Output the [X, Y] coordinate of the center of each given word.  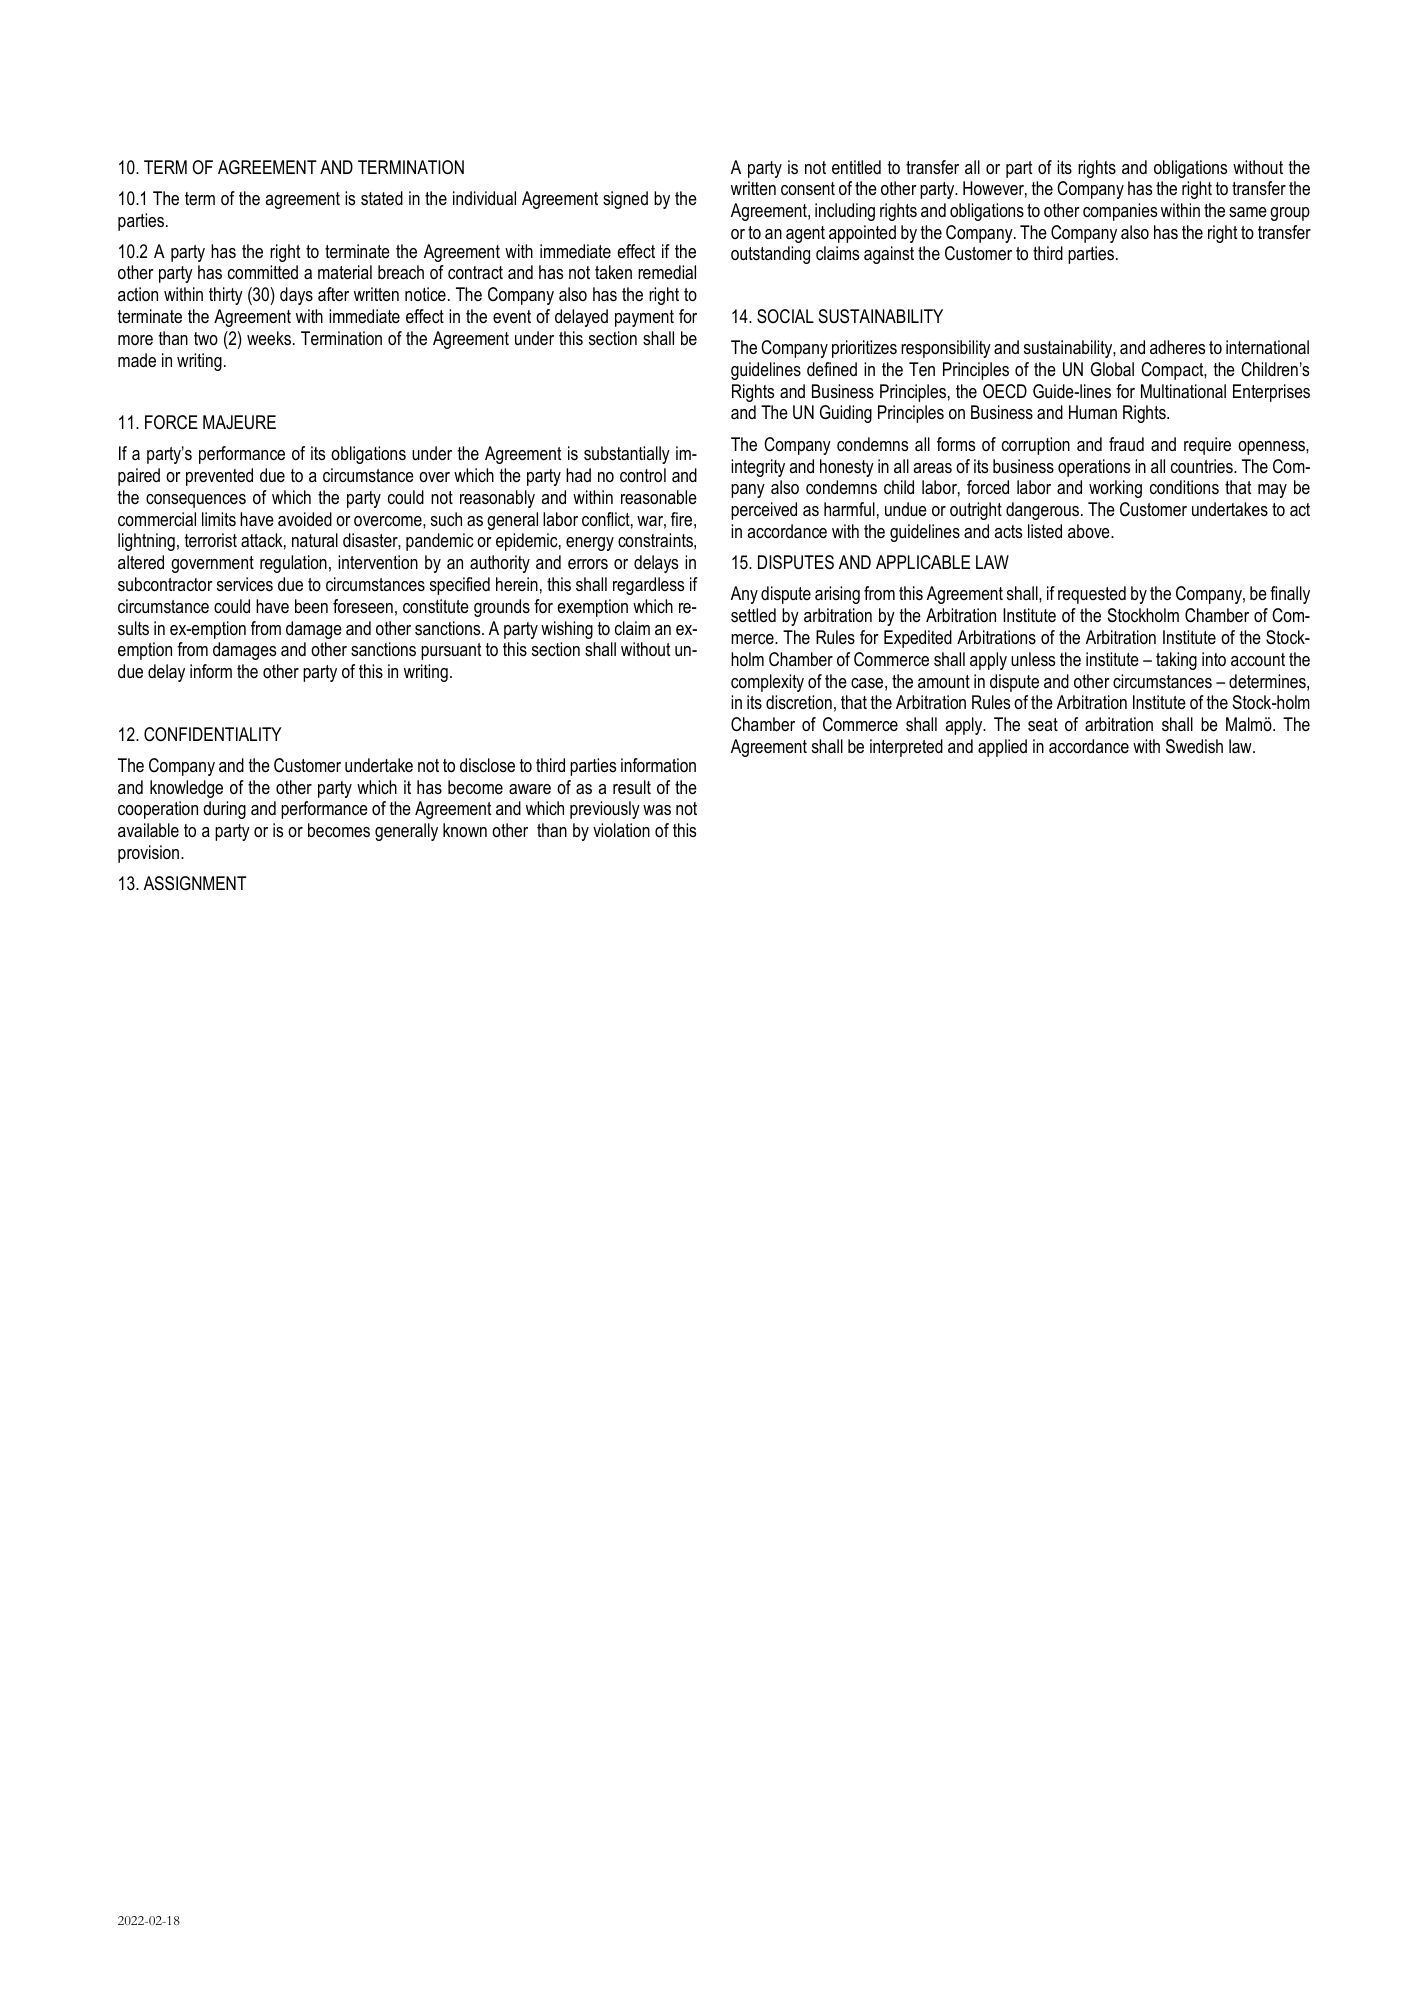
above [1090, 531]
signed [625, 200]
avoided [305, 519]
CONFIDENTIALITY [213, 734]
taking [1176, 661]
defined [832, 369]
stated [382, 198]
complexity [767, 683]
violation [621, 830]
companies [1120, 212]
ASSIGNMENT [195, 883]
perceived [764, 511]
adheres [1177, 347]
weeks [270, 338]
